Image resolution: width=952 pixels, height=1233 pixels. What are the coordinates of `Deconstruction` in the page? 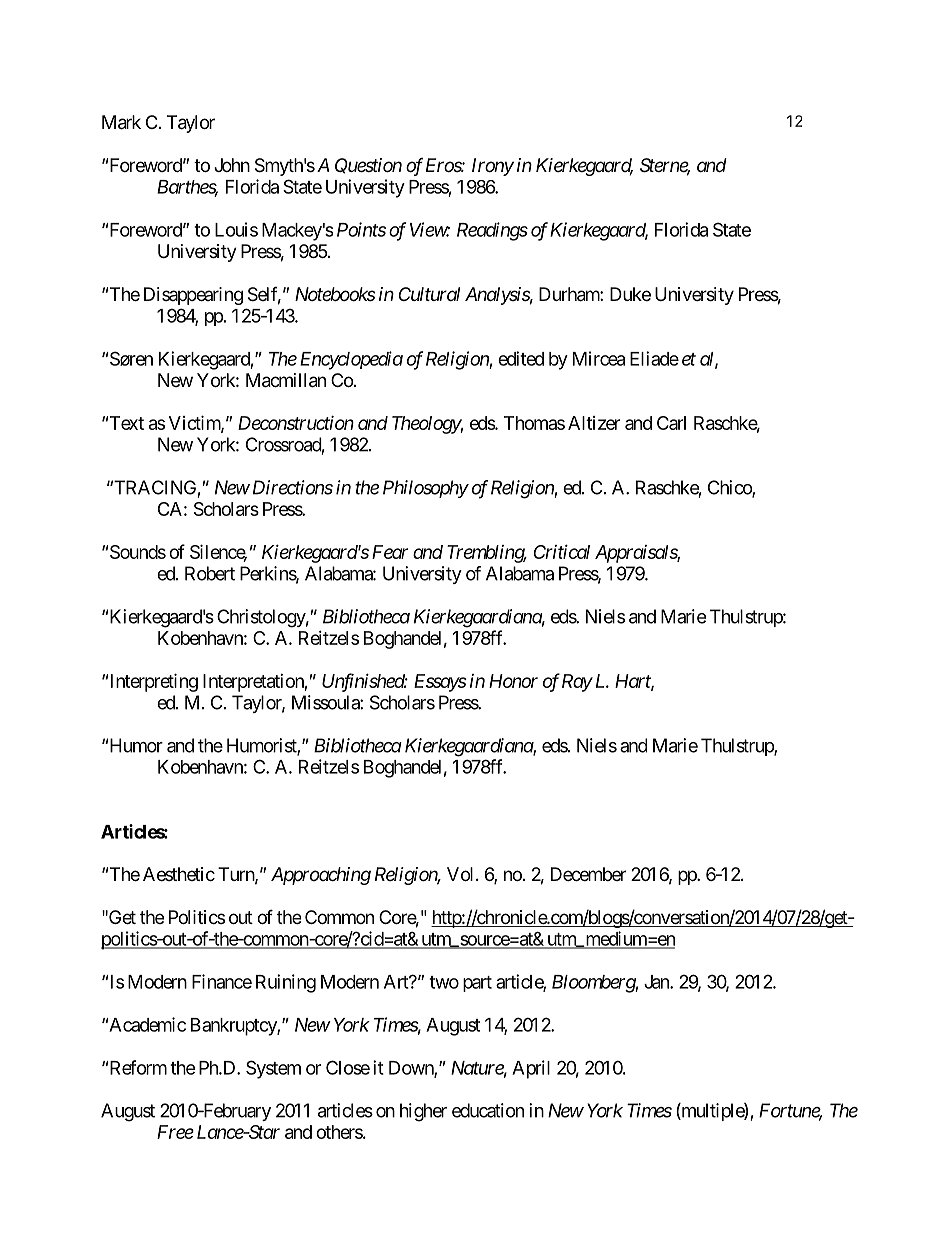 It's located at (296, 423).
